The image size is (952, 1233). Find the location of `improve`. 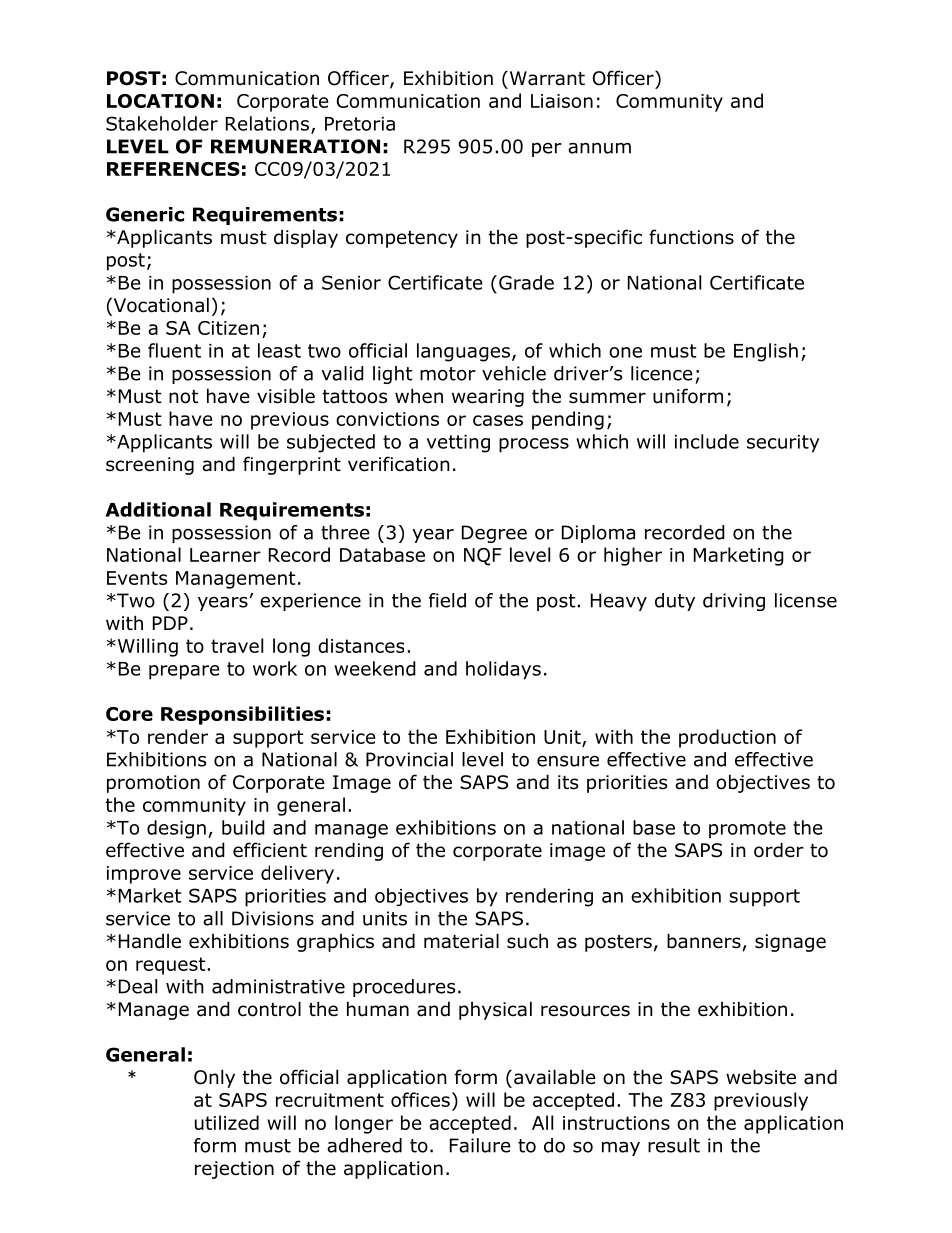

improve is located at coordinates (144, 875).
